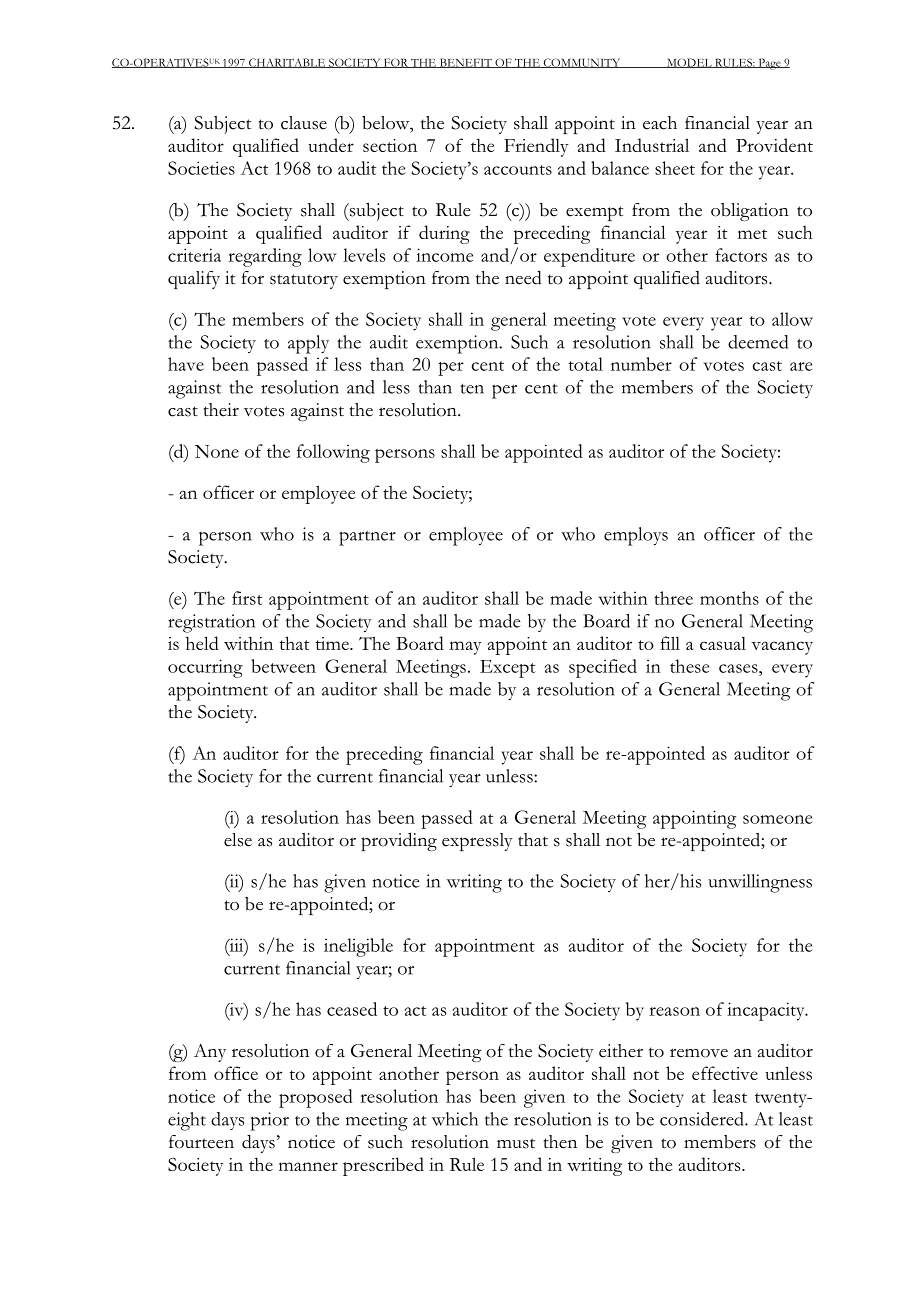  Describe the element at coordinates (217, 451) in the document. I see `None` at that location.
